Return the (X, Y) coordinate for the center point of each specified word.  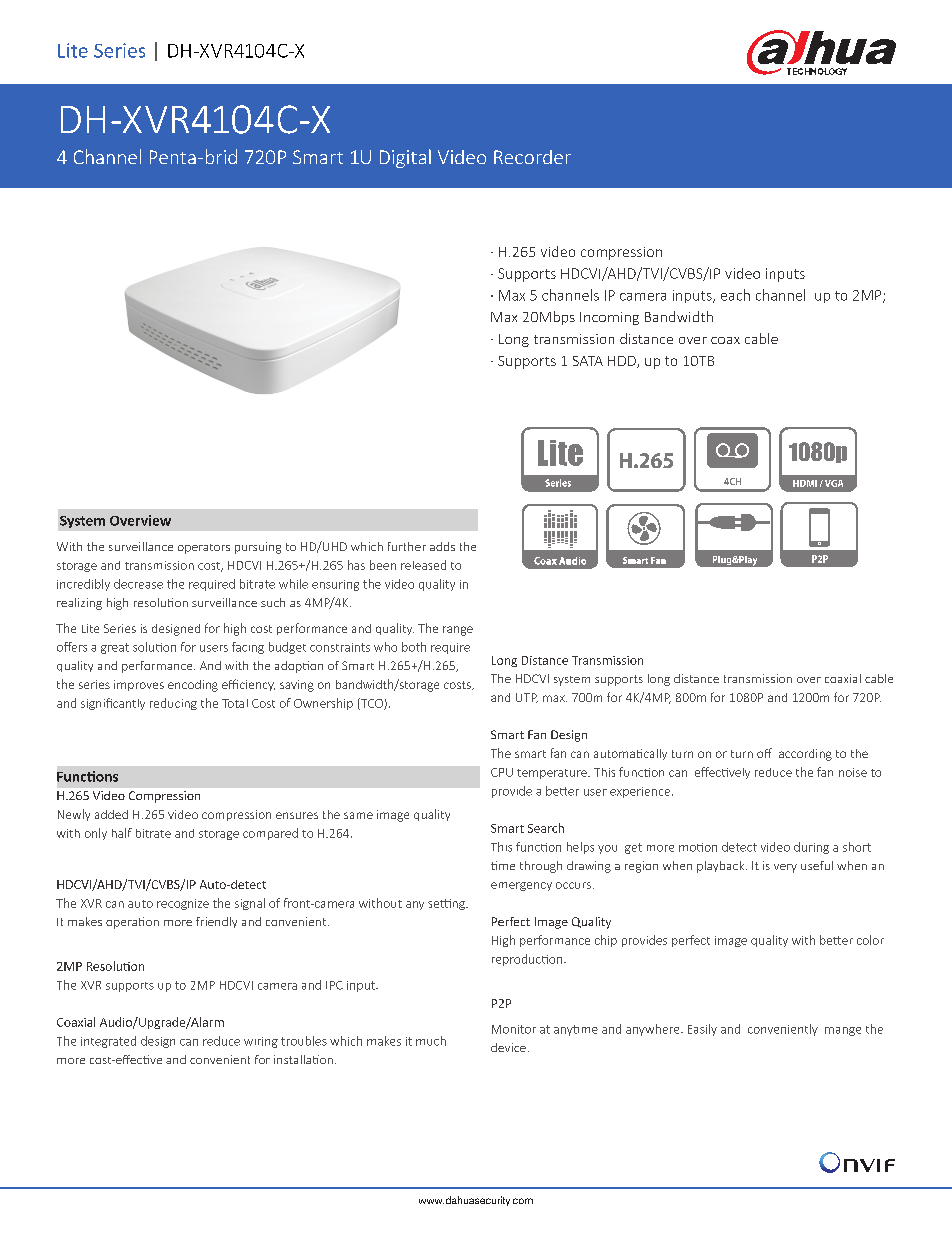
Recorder (532, 157)
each (735, 295)
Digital (405, 158)
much (431, 1041)
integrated (108, 1042)
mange (843, 1031)
